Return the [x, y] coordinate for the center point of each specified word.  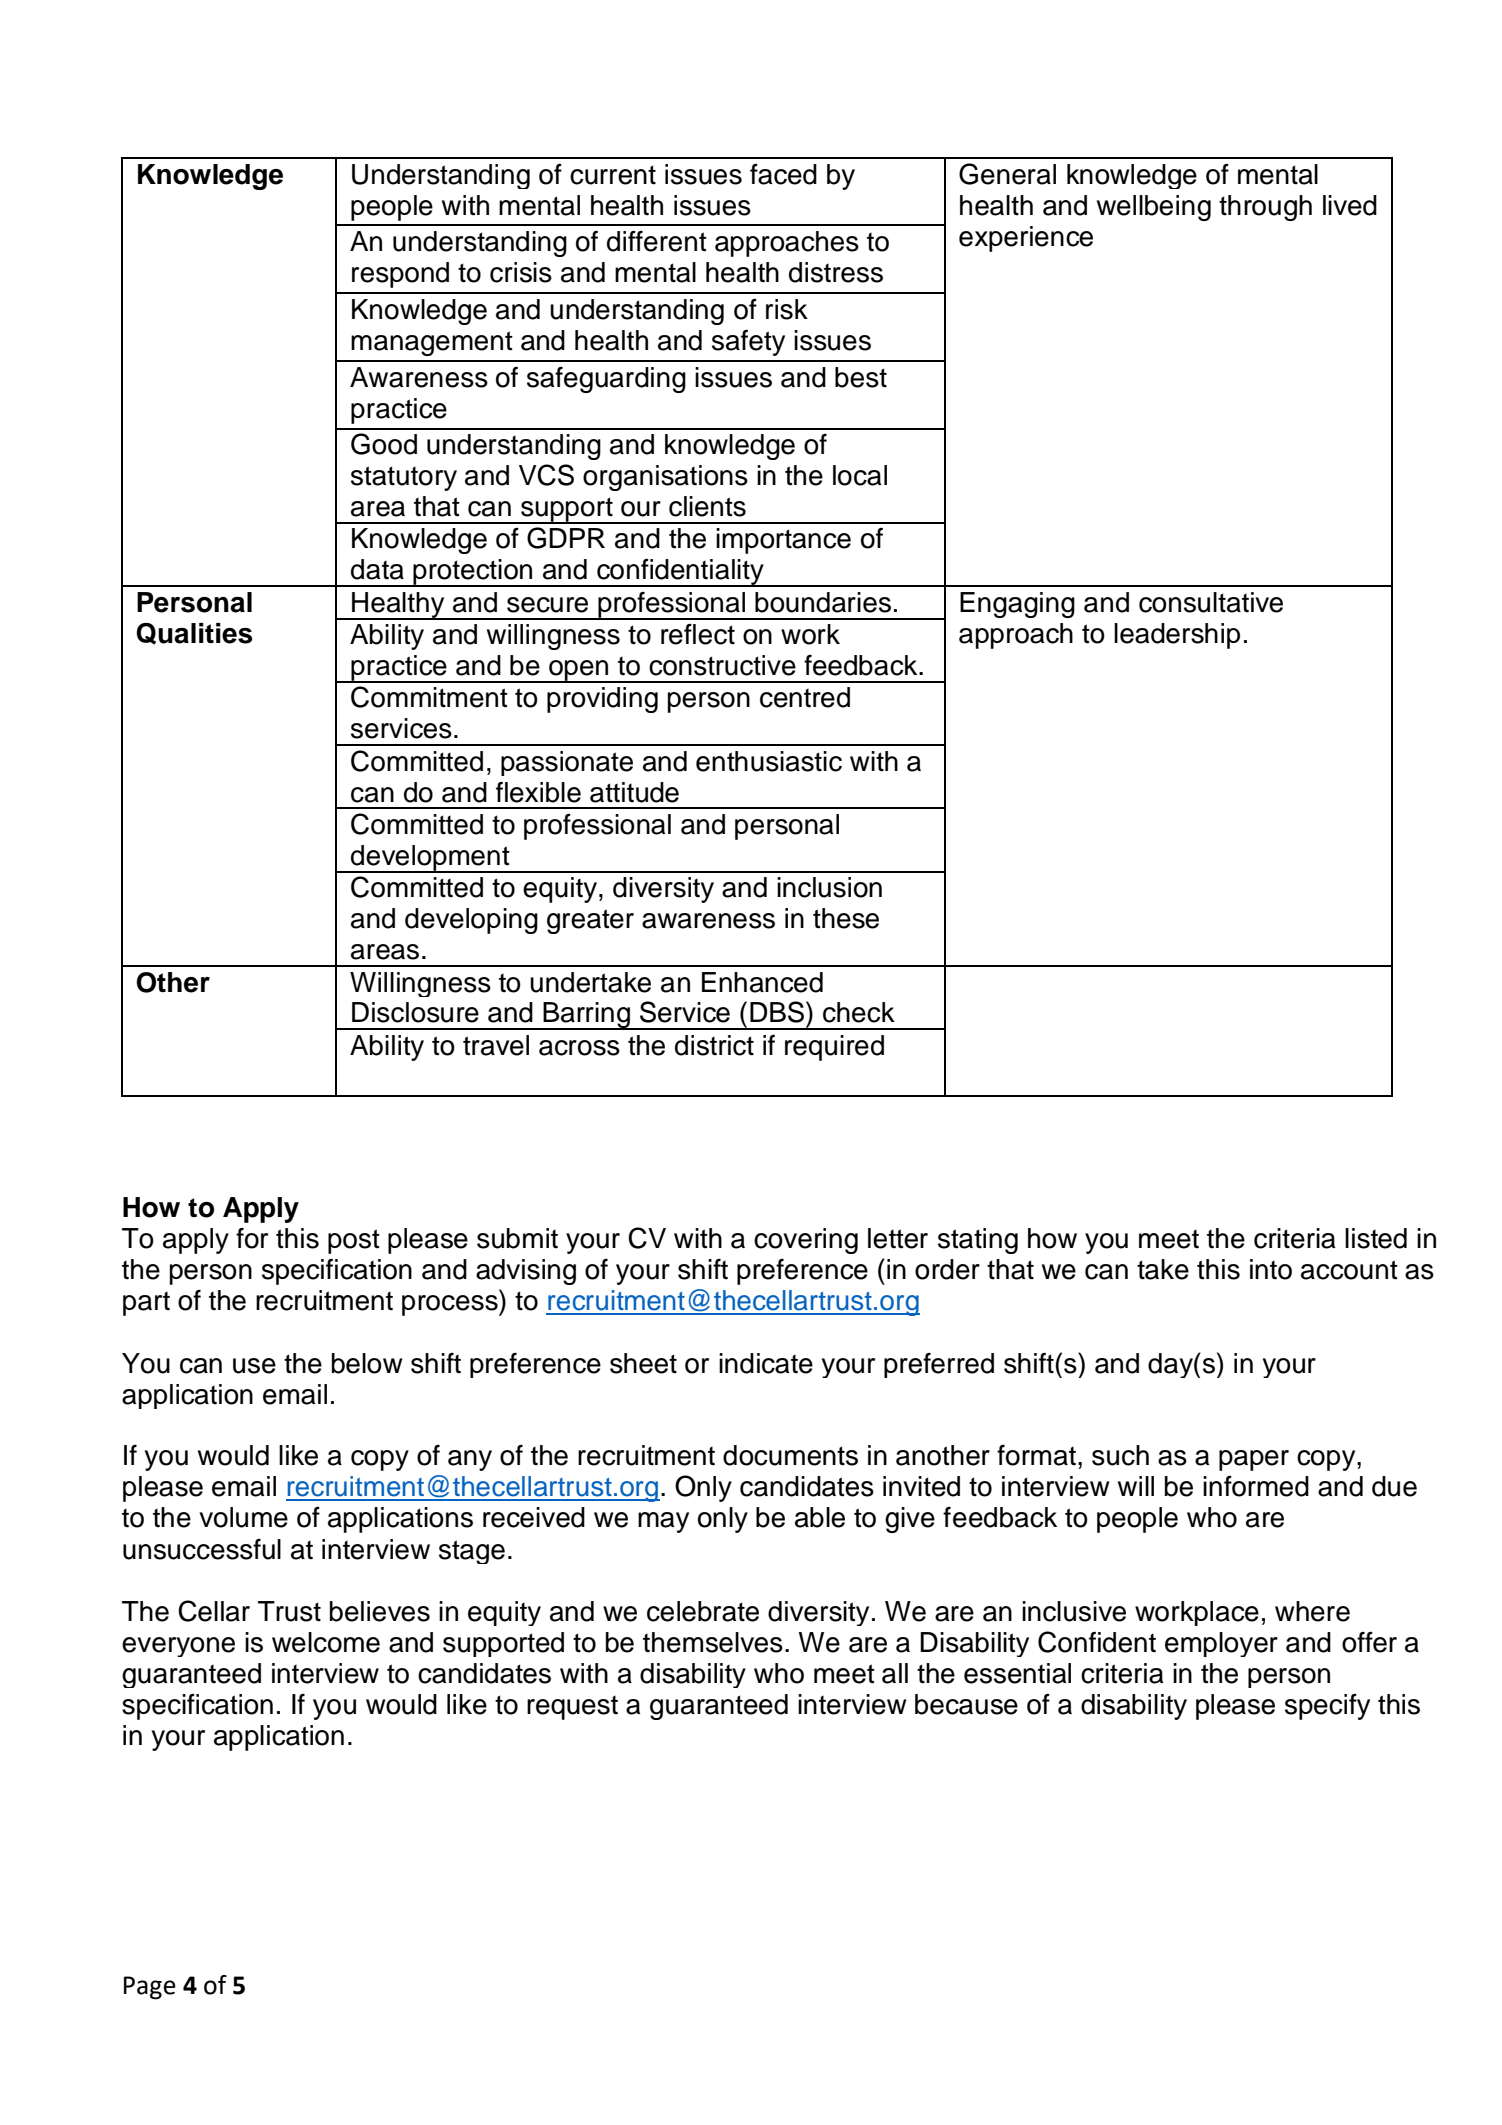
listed [1376, 1238]
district [714, 1045]
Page [150, 1988]
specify [1327, 1707]
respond [400, 275]
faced [783, 174]
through [1265, 208]
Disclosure [415, 1012]
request [572, 1708]
